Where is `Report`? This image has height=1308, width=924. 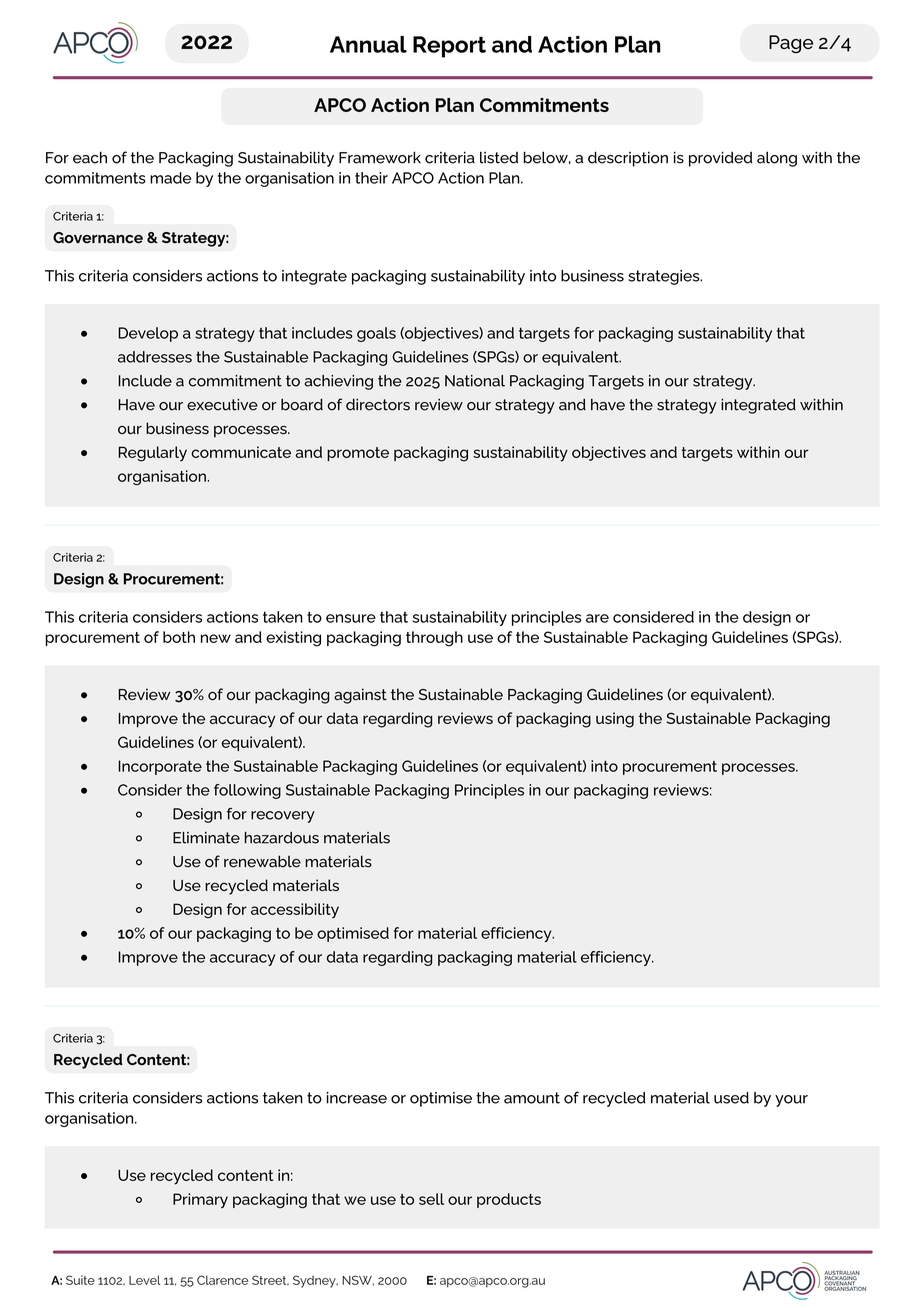 Report is located at coordinates (449, 47).
